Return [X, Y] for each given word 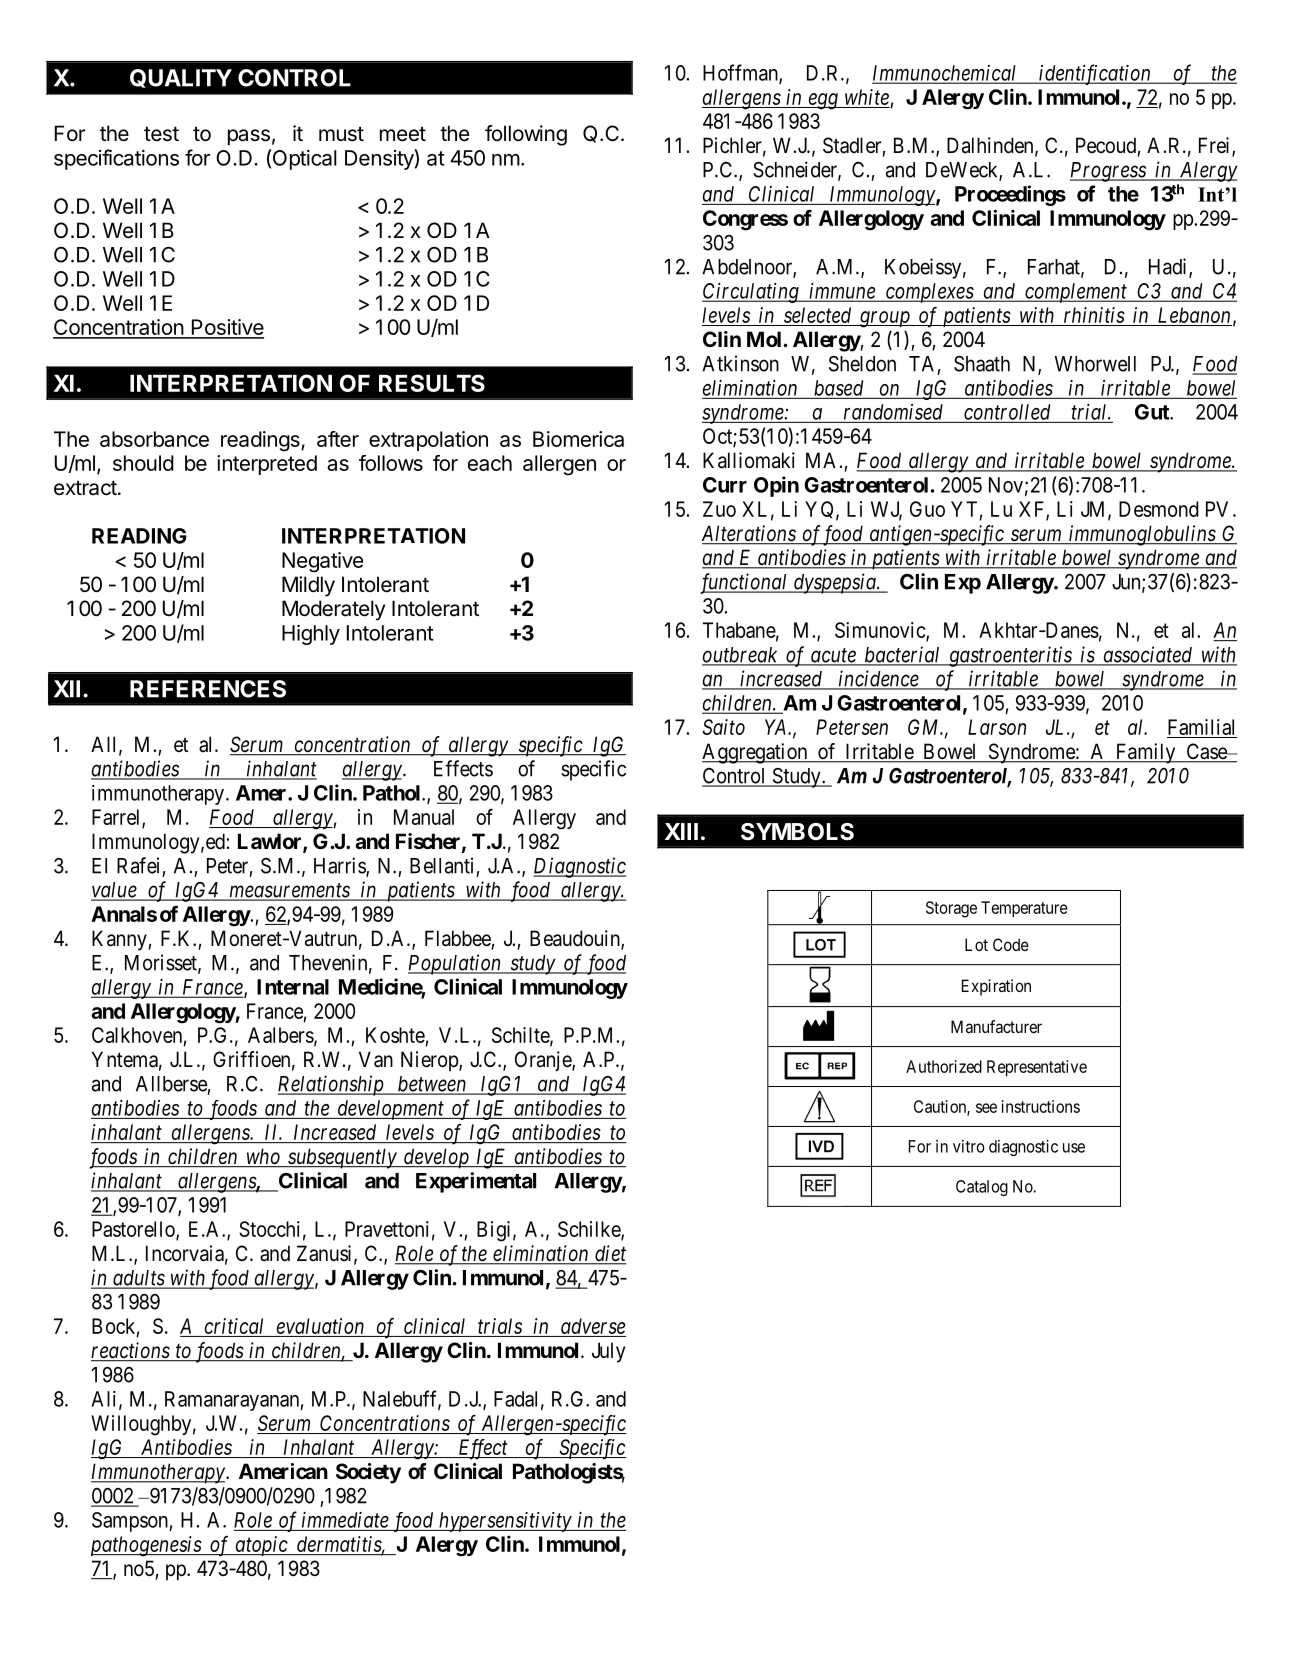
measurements [289, 891]
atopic [261, 1546]
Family [1145, 753]
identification [1095, 74]
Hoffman [741, 73]
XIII [681, 831]
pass [249, 137]
